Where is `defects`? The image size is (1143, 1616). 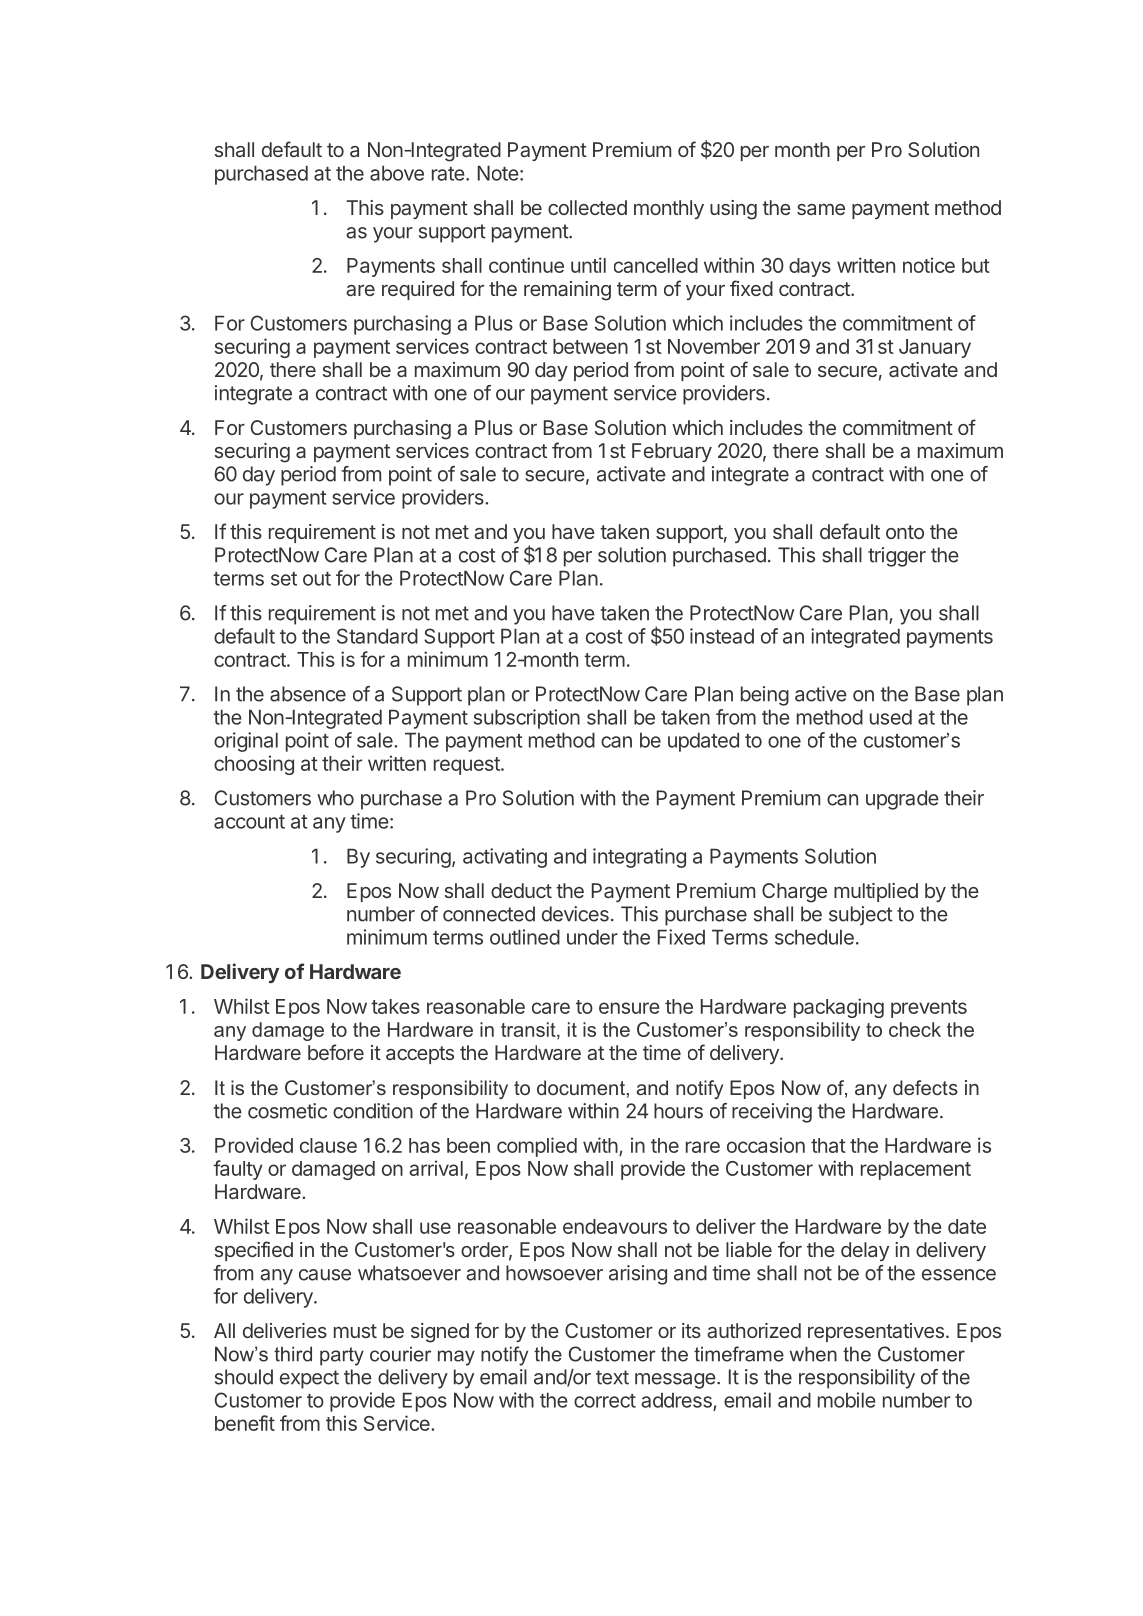 defects is located at coordinates (925, 1087).
